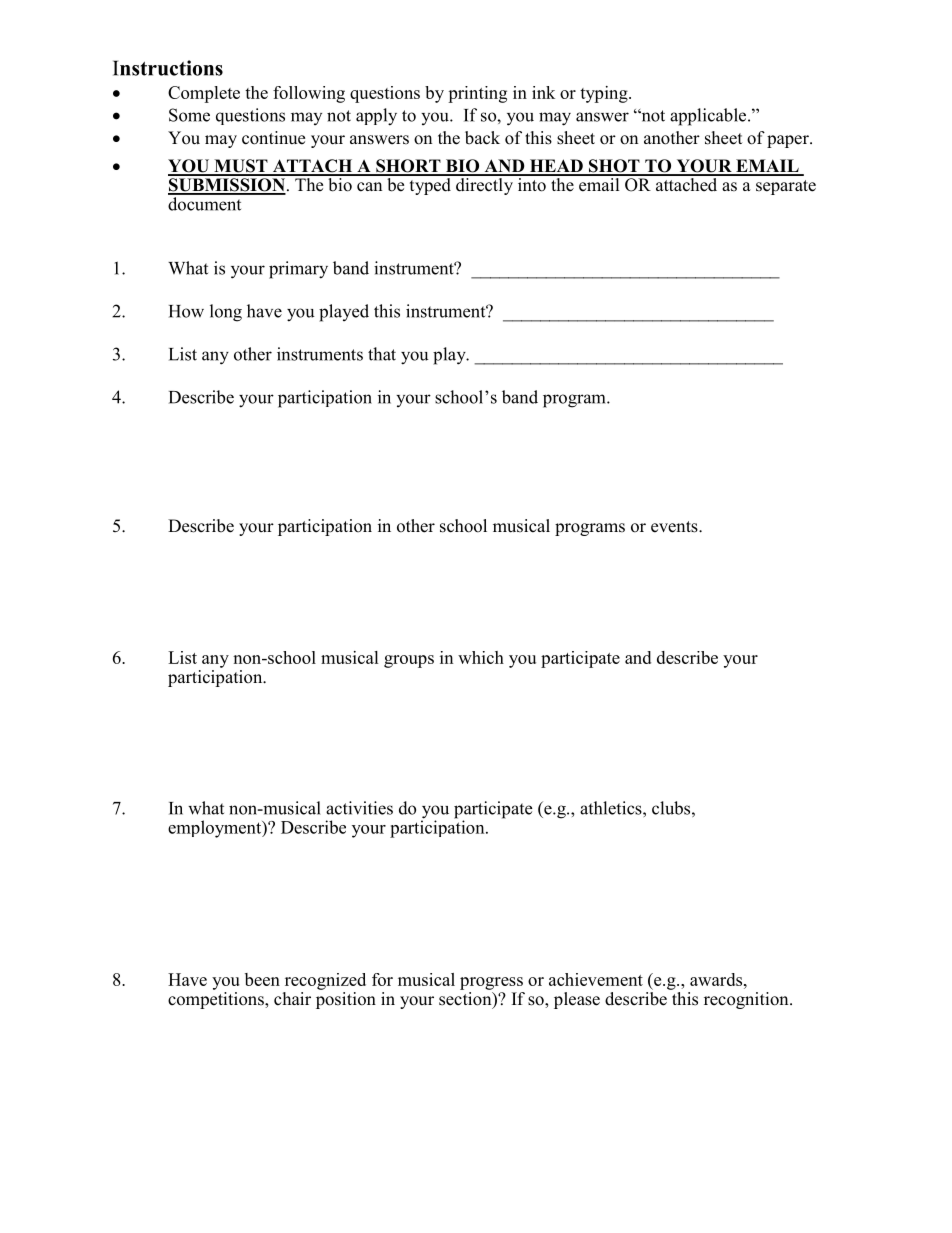  Describe the element at coordinates (409, 661) in the document. I see `groups` at that location.
